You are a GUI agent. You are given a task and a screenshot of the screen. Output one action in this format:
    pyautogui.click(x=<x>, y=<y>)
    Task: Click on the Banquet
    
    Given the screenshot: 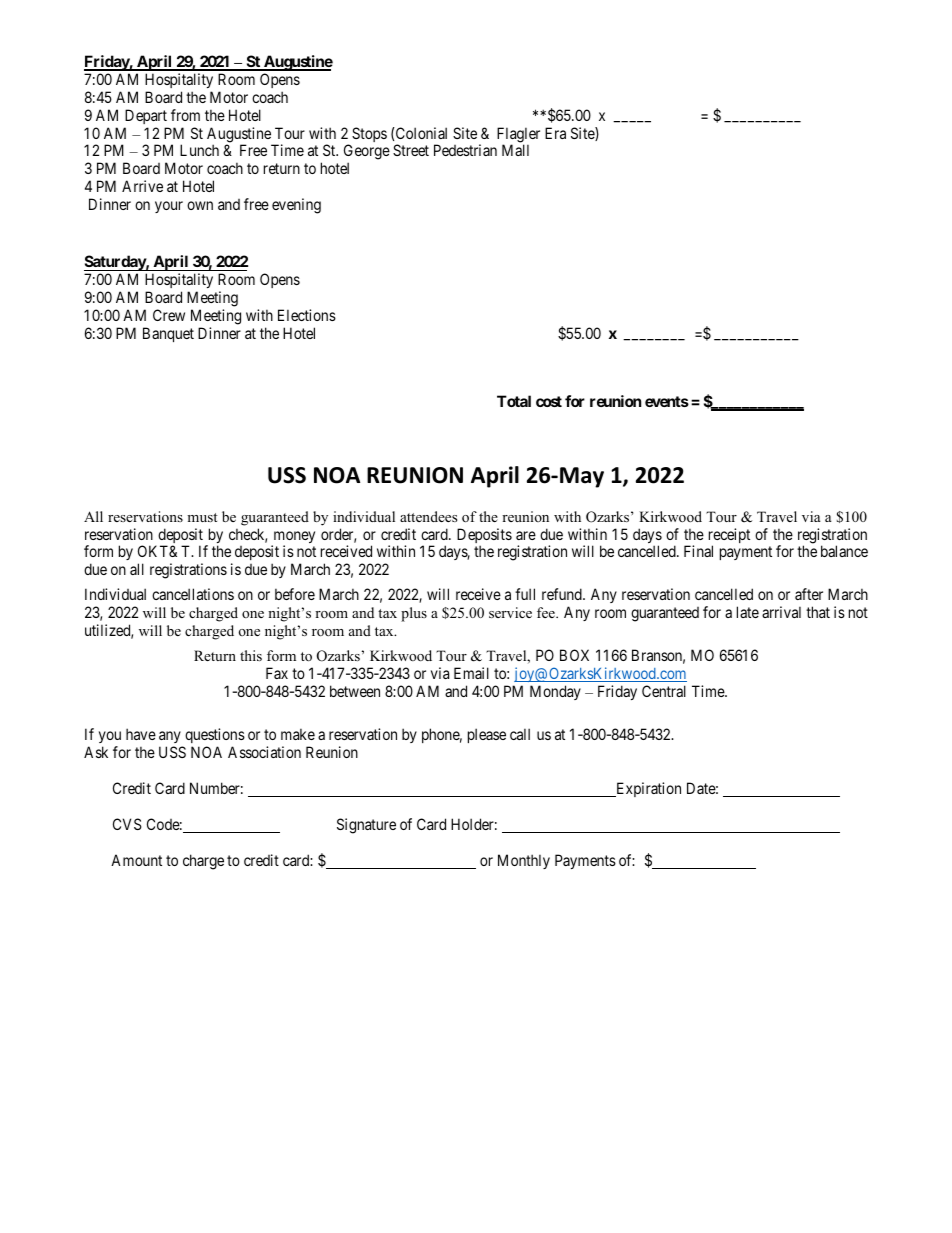 What is the action you would take?
    pyautogui.click(x=168, y=334)
